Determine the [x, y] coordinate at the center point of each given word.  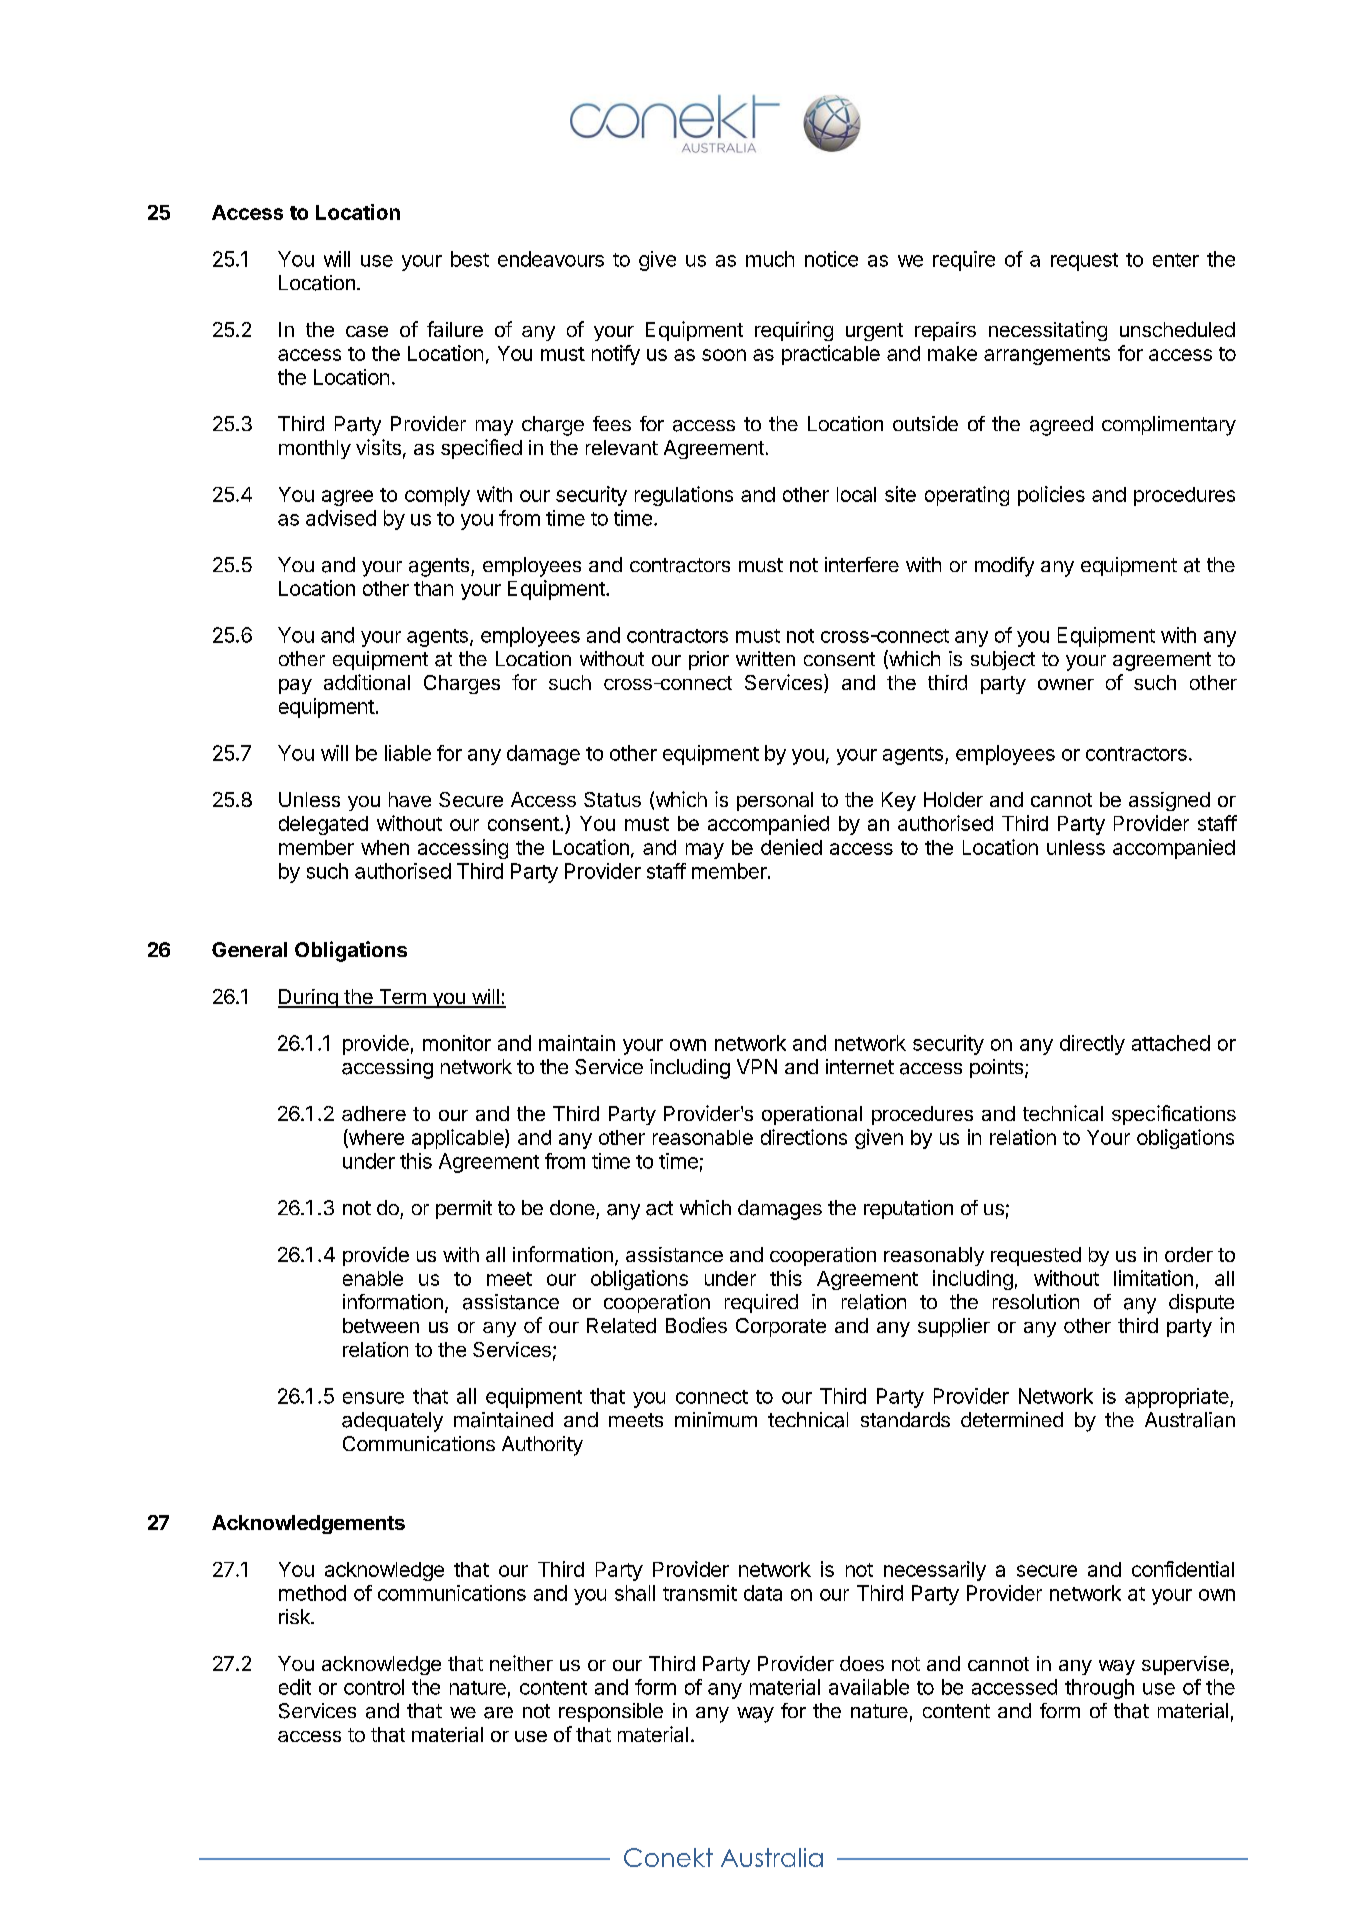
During [309, 998]
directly [1092, 1045]
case [367, 331]
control [374, 1687]
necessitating [1048, 331]
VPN [757, 1066]
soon [724, 355]
